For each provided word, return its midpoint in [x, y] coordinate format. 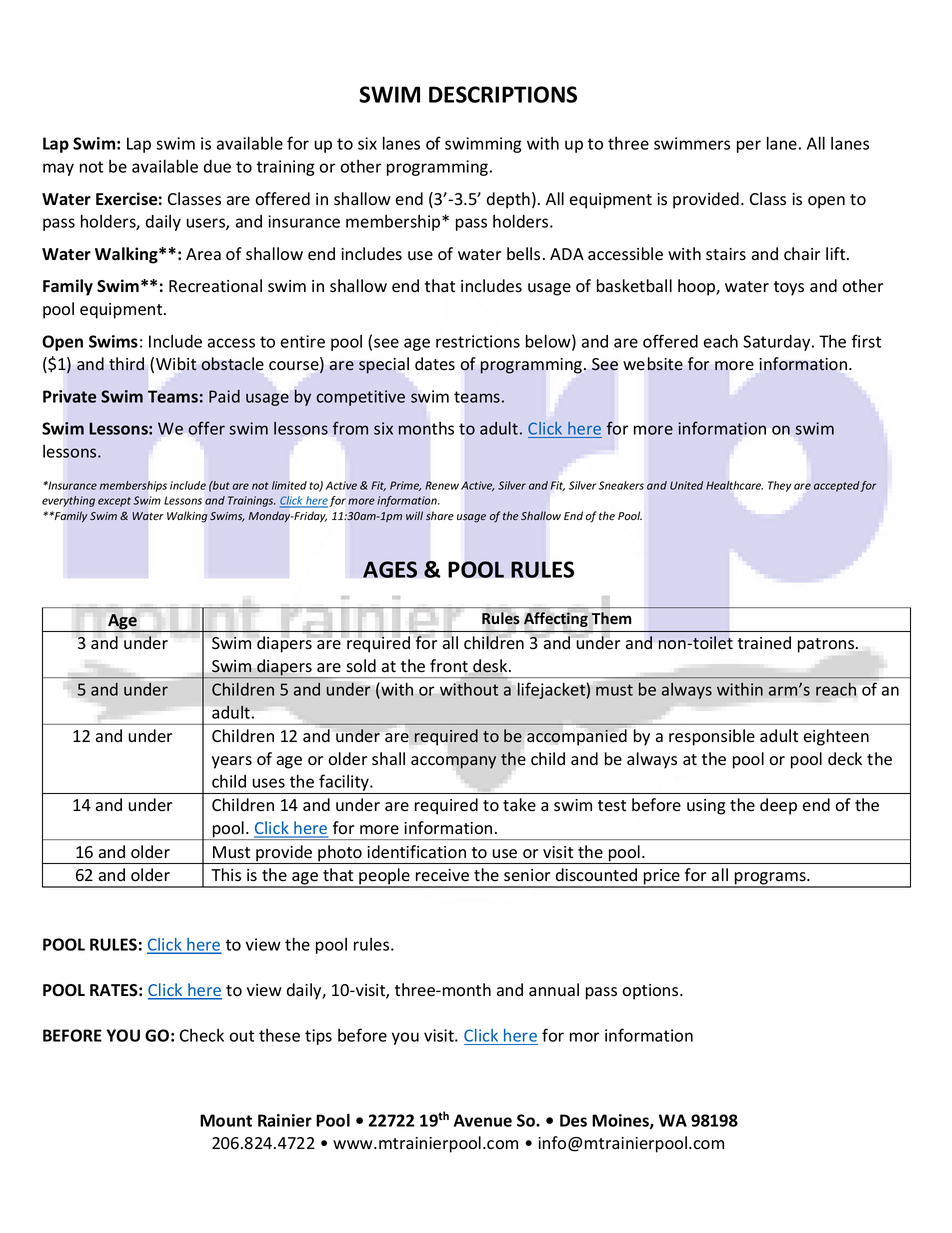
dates [435, 364]
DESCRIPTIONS [503, 94]
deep [778, 806]
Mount [226, 1120]
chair [802, 254]
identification [416, 852]
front [449, 666]
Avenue [483, 1120]
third [126, 364]
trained [764, 643]
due [217, 166]
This [226, 874]
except [114, 502]
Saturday [778, 343]
